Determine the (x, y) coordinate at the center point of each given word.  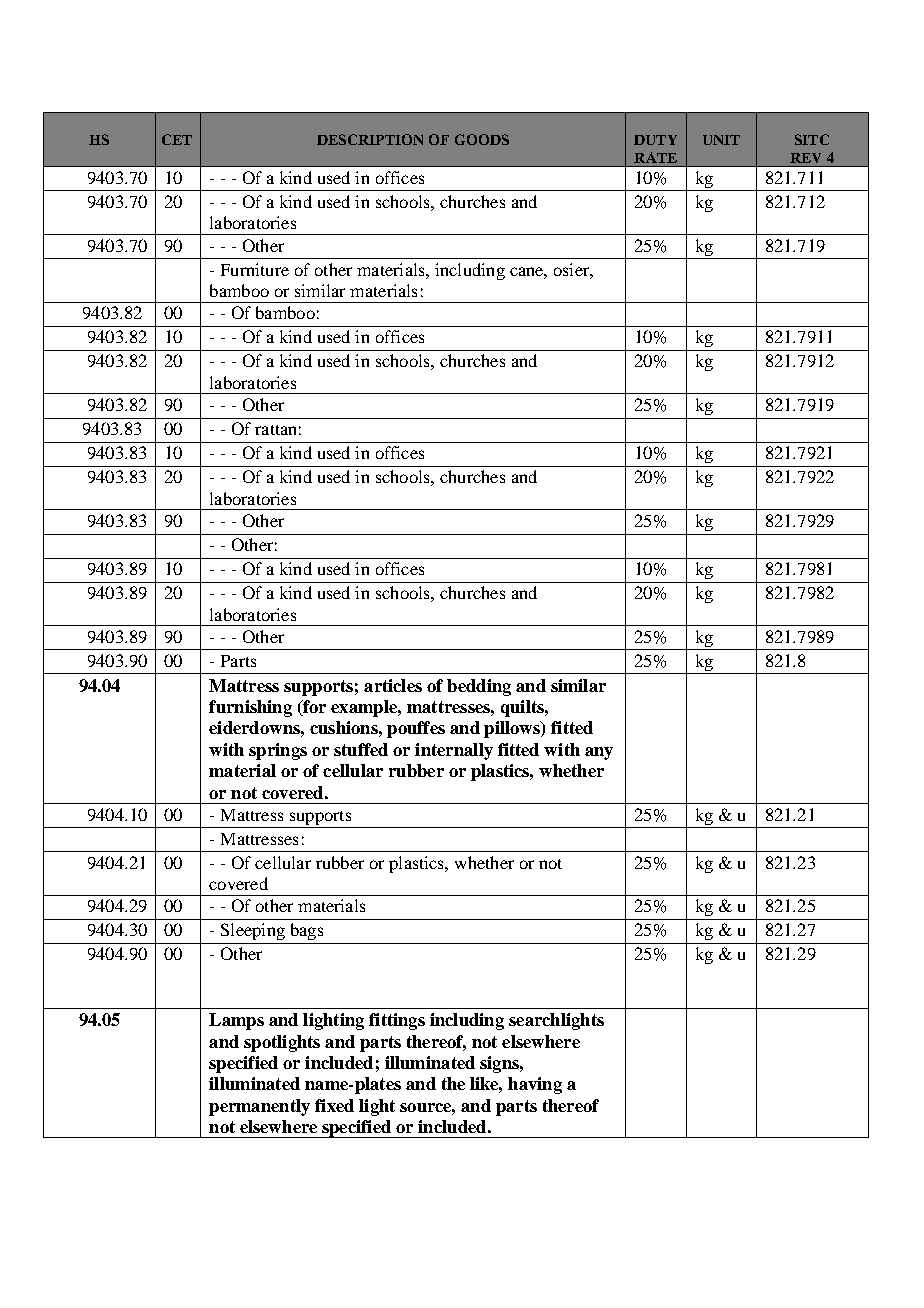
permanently (259, 1107)
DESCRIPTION (370, 139)
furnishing (250, 708)
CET (177, 139)
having (535, 1085)
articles (393, 685)
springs (278, 751)
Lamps (236, 1021)
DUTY (655, 140)
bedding (479, 687)
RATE (655, 157)
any (599, 753)
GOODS (482, 139)
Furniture (255, 269)
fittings (397, 1021)
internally (454, 751)
